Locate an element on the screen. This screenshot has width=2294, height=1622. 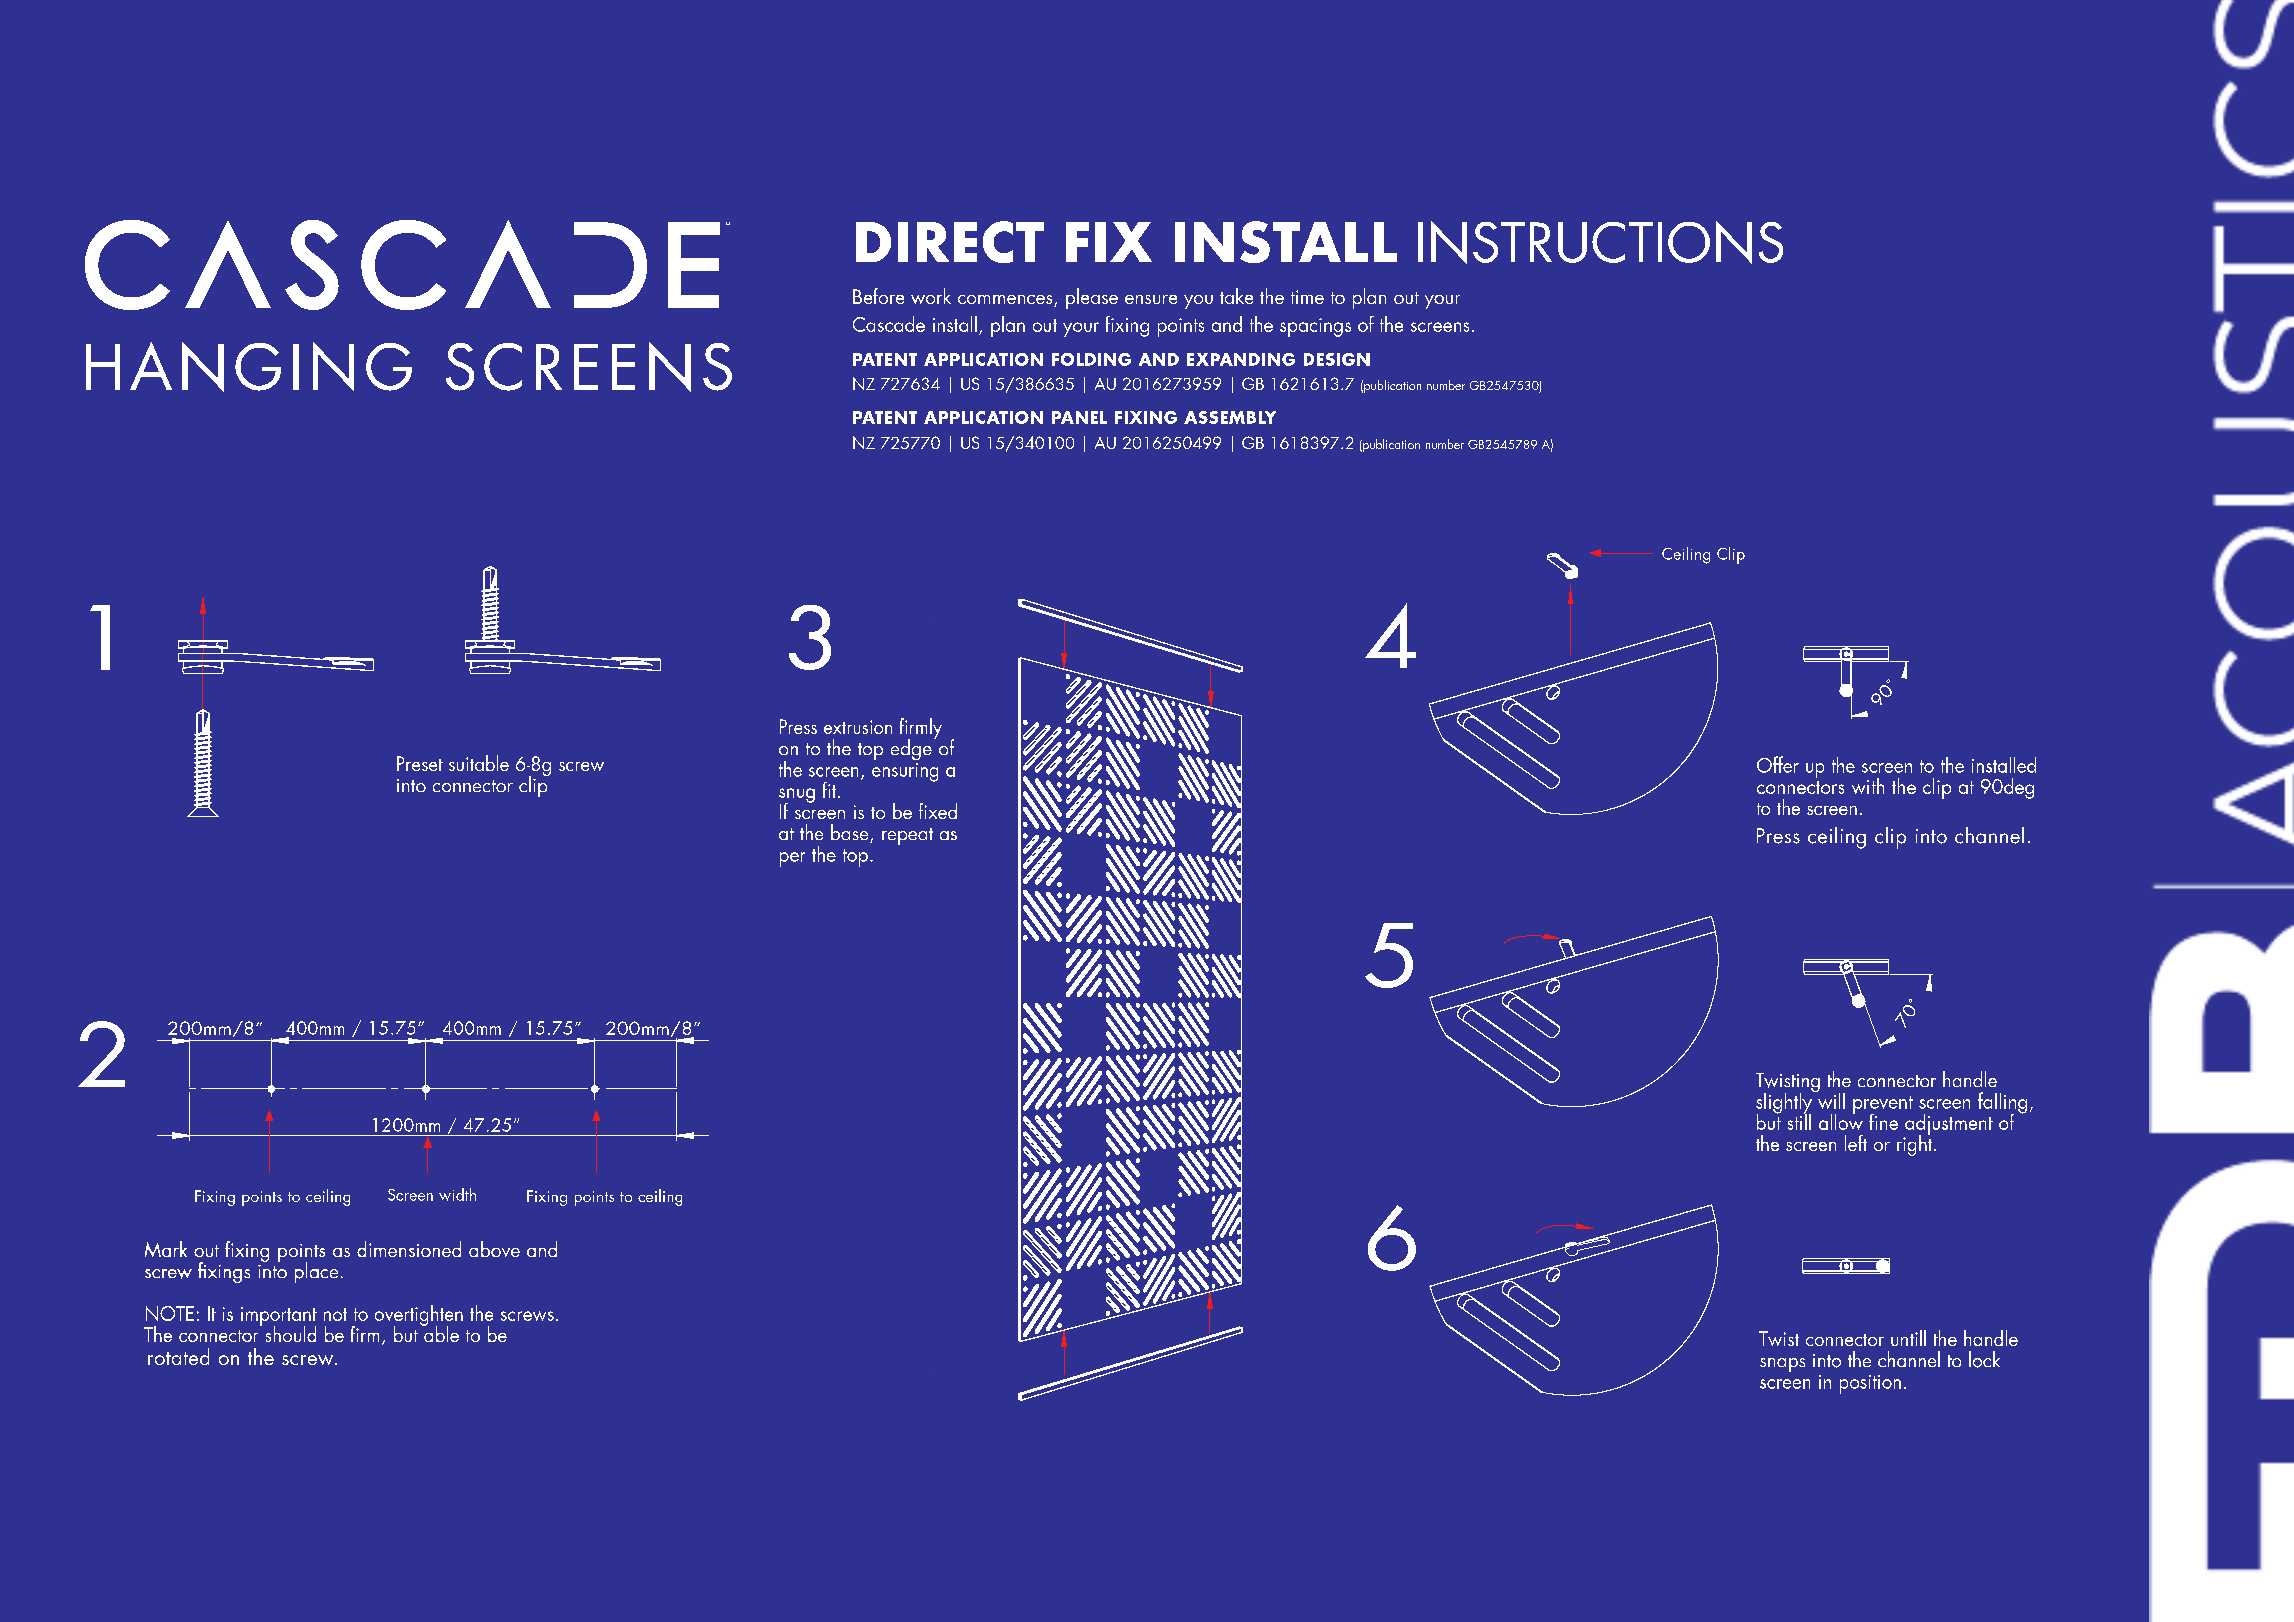
per is located at coordinates (792, 859).
